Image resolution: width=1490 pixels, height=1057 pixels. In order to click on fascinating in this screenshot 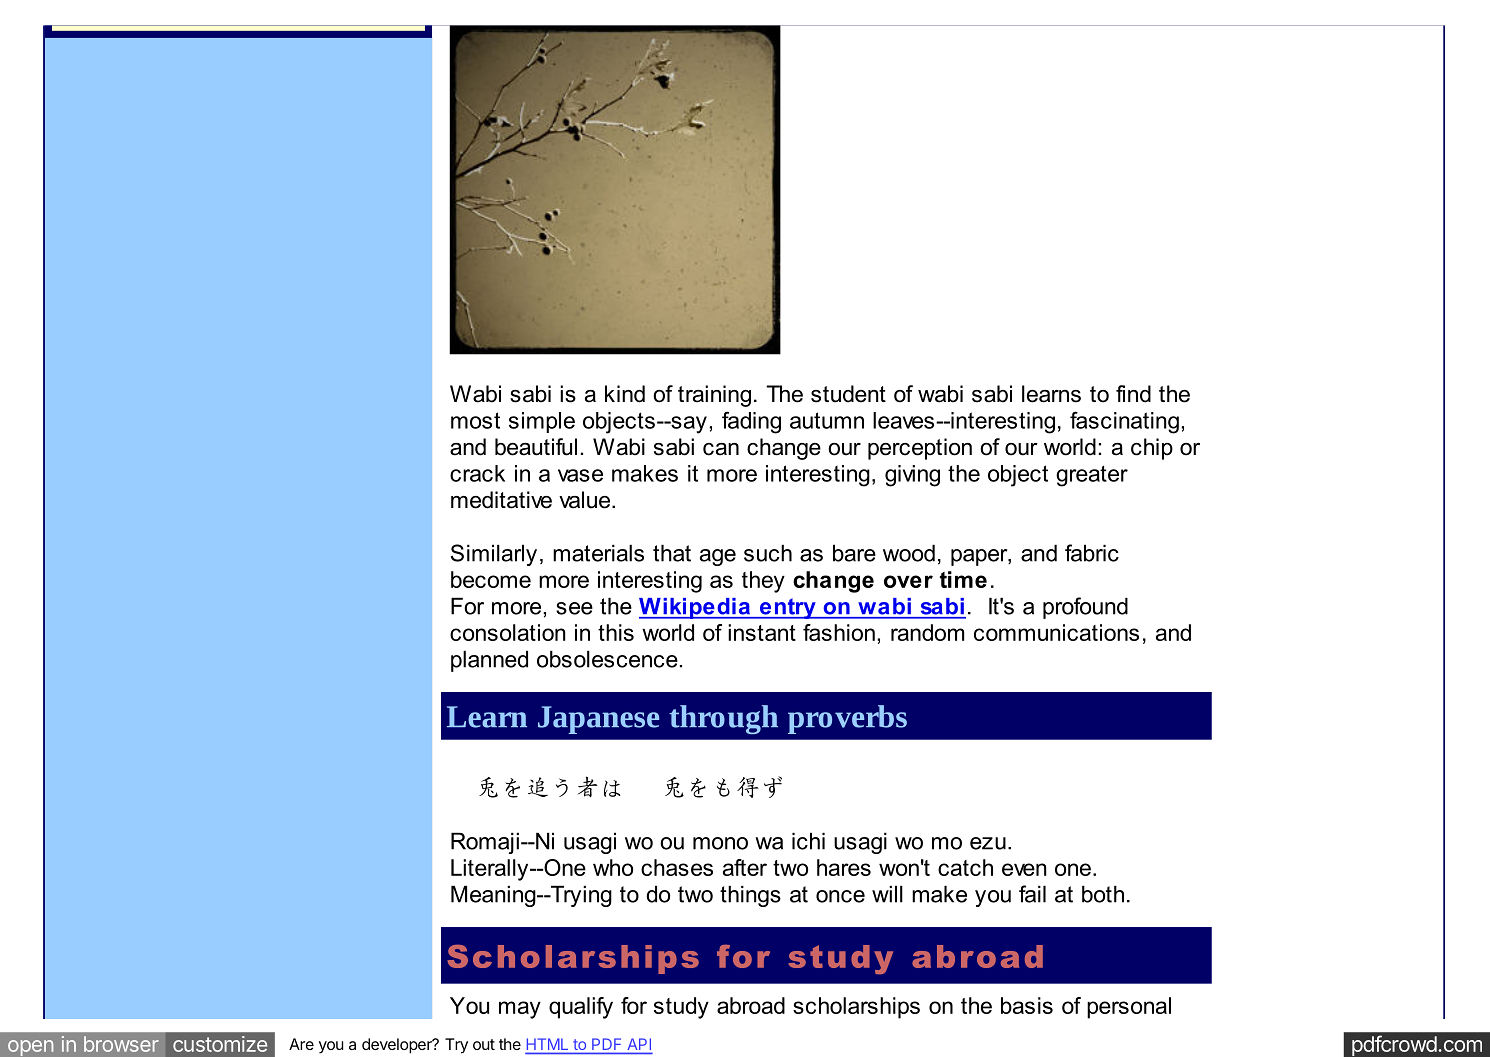, I will do `click(1124, 422)`.
